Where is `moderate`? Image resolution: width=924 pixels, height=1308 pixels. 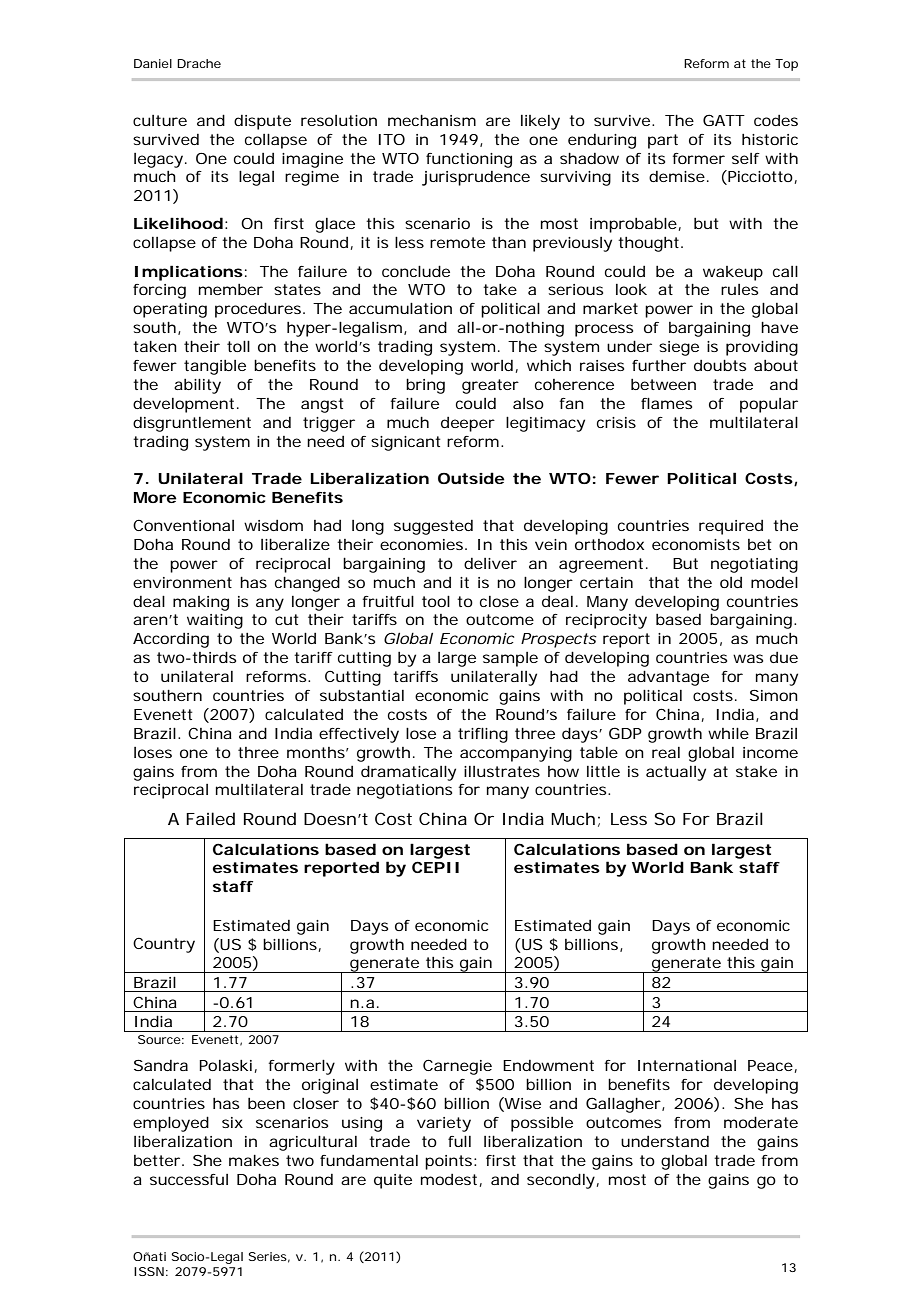
moderate is located at coordinates (761, 1122).
